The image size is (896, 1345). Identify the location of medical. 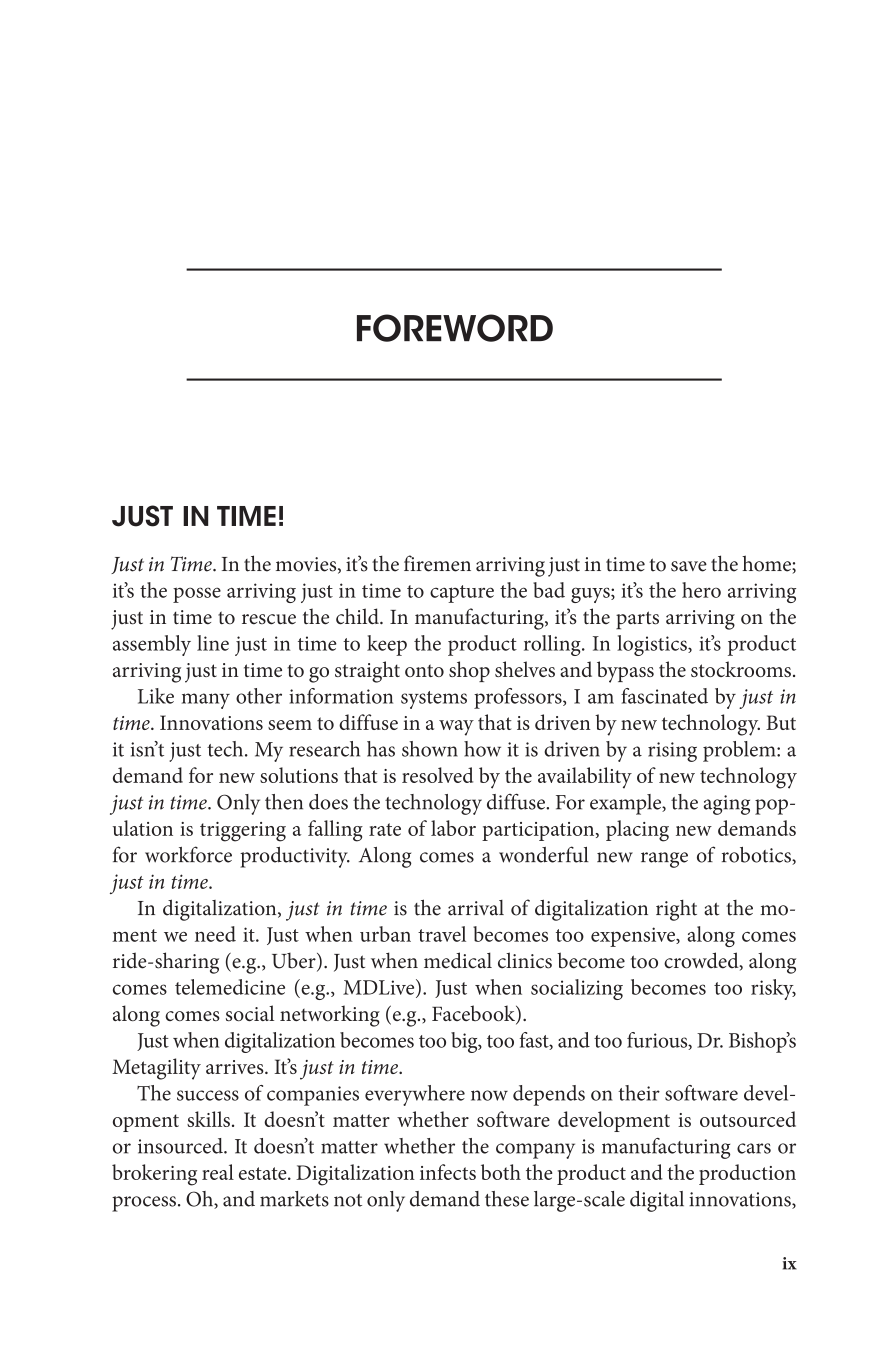
(458, 960).
